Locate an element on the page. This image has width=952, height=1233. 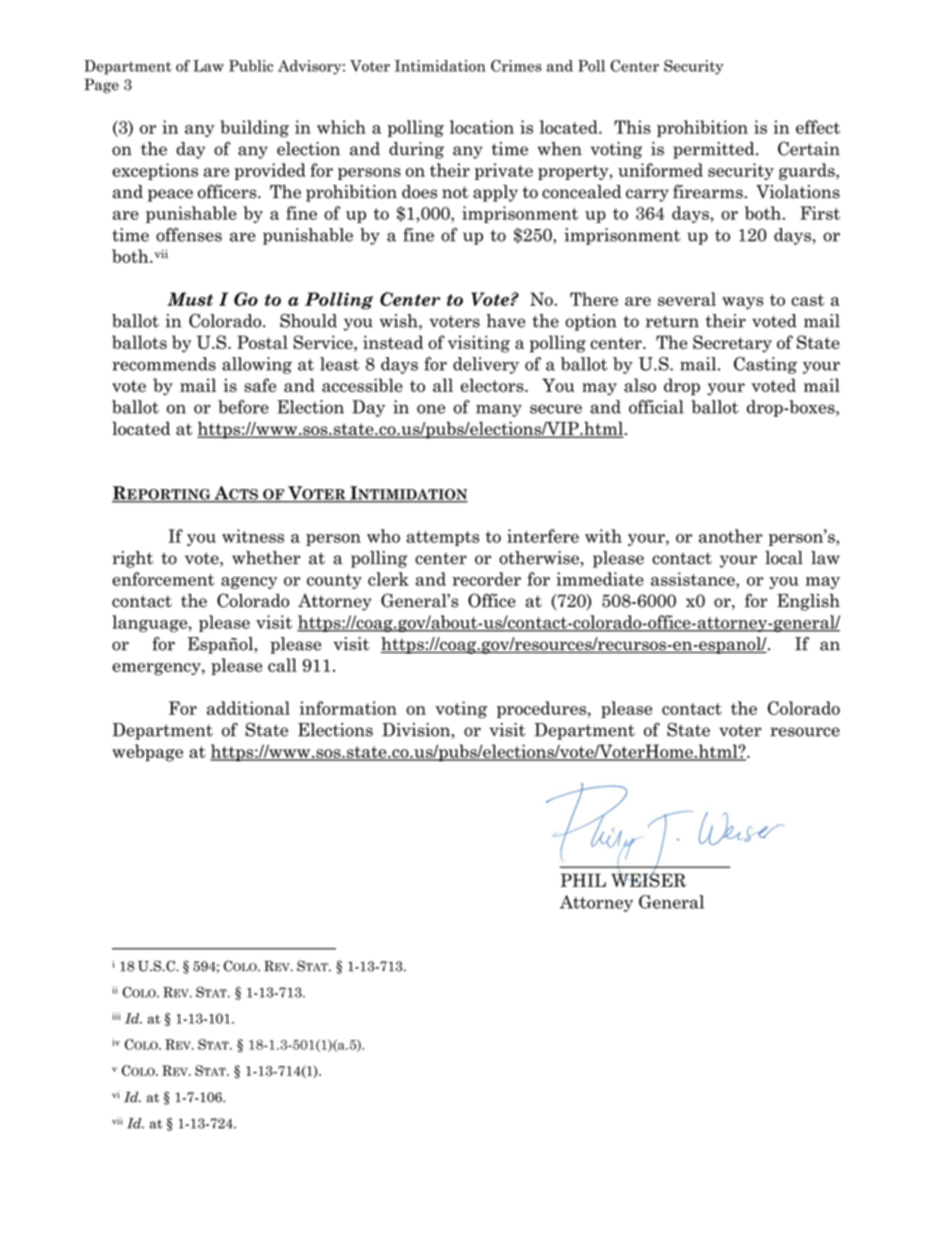
attempts is located at coordinates (442, 538).
